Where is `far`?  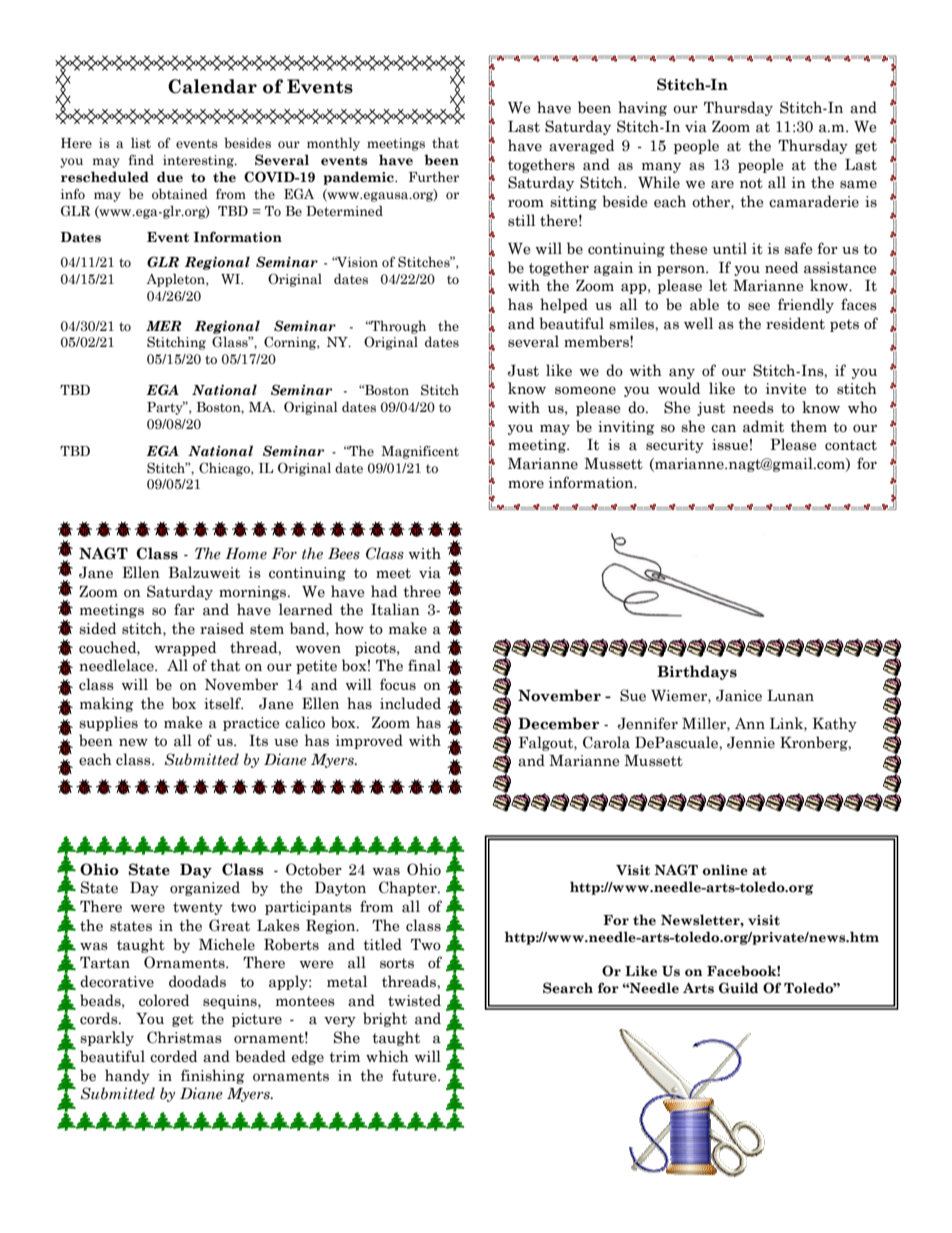
far is located at coordinates (184, 609).
